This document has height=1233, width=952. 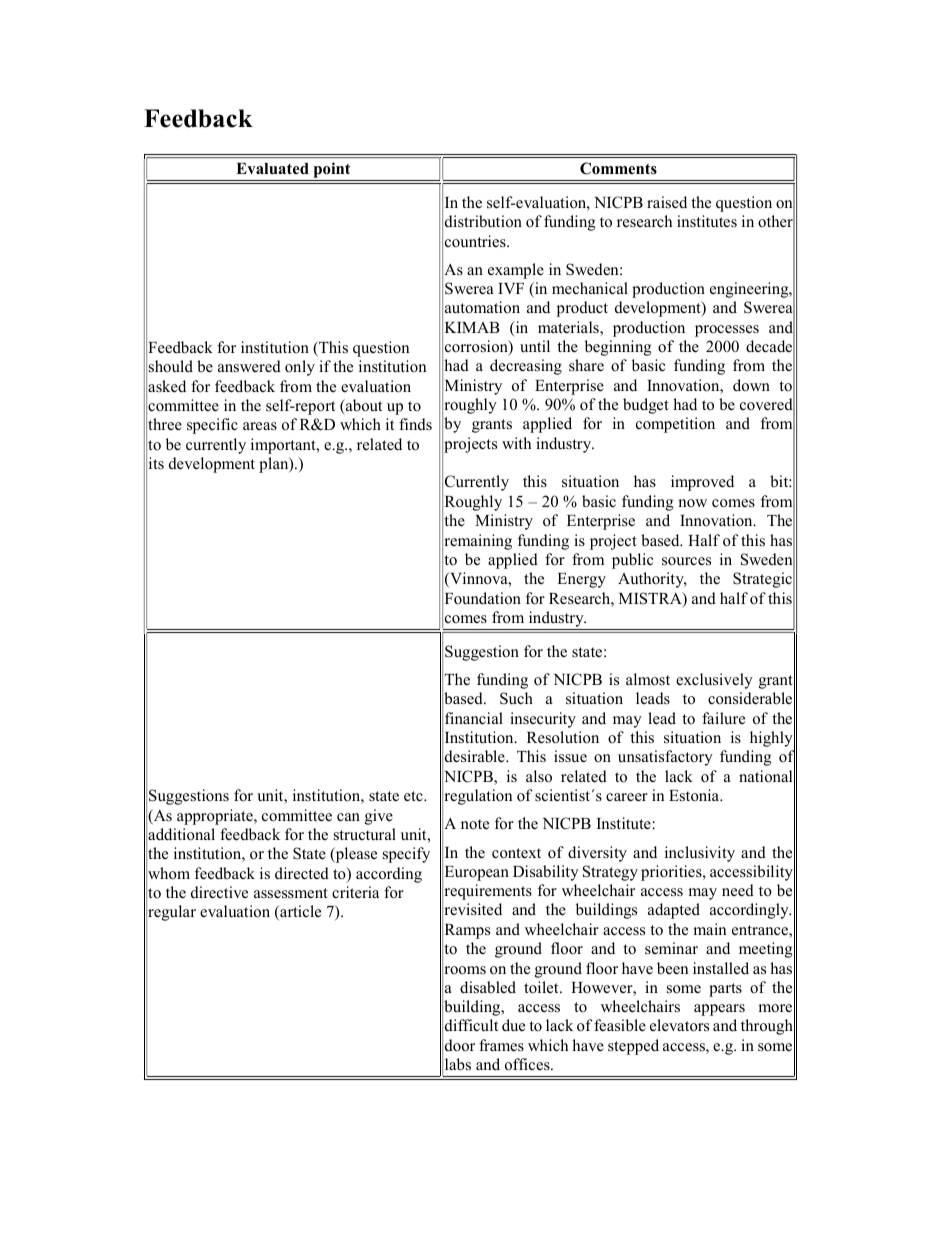 What do you see at coordinates (460, 1045) in the document?
I see `door` at bounding box center [460, 1045].
